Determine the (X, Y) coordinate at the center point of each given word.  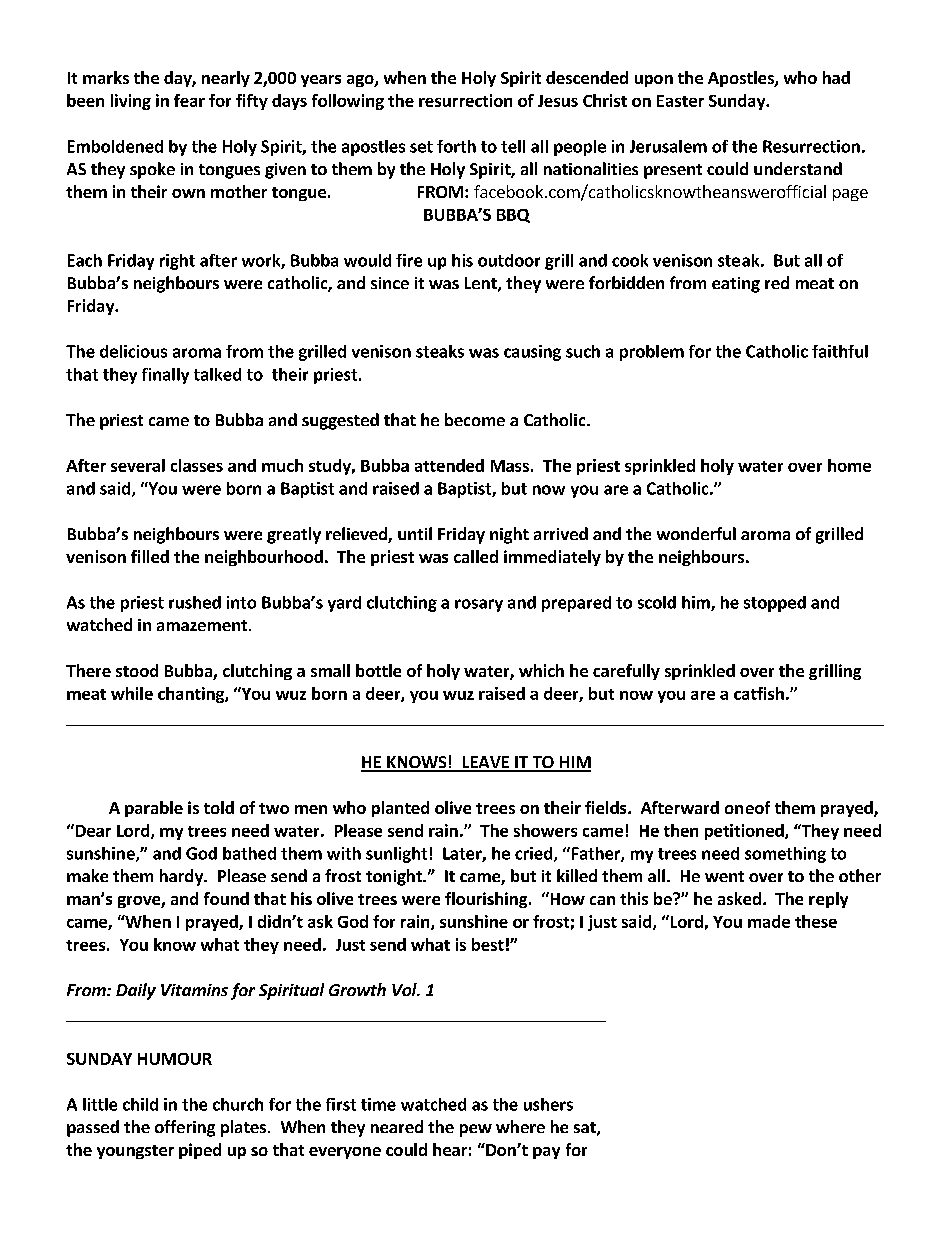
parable (154, 809)
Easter (680, 101)
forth (456, 146)
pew (476, 1130)
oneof (747, 807)
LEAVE (485, 763)
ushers (548, 1104)
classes (197, 465)
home (849, 465)
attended (449, 465)
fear (189, 100)
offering (185, 1128)
